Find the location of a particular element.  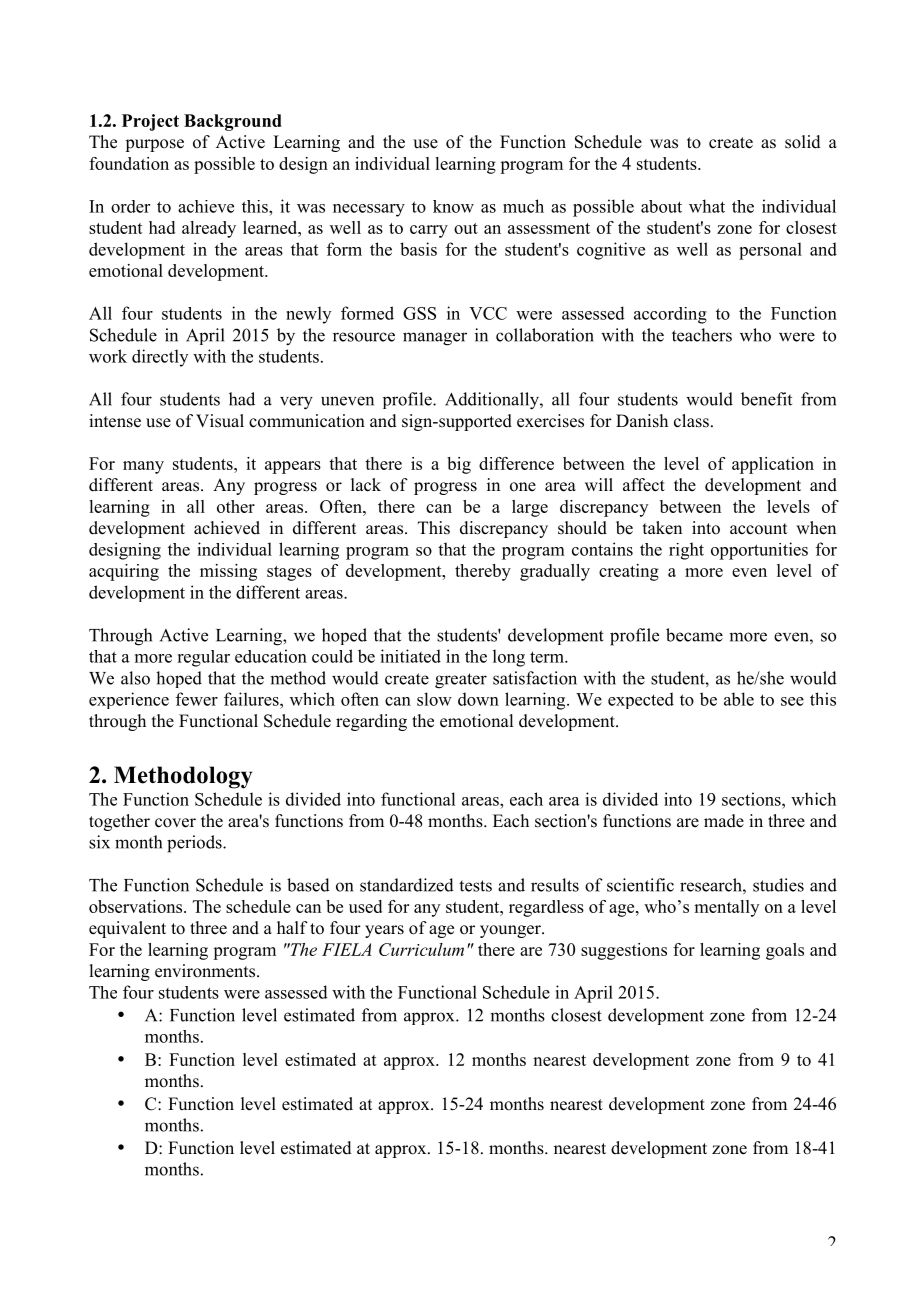

environments is located at coordinates (206, 971).
